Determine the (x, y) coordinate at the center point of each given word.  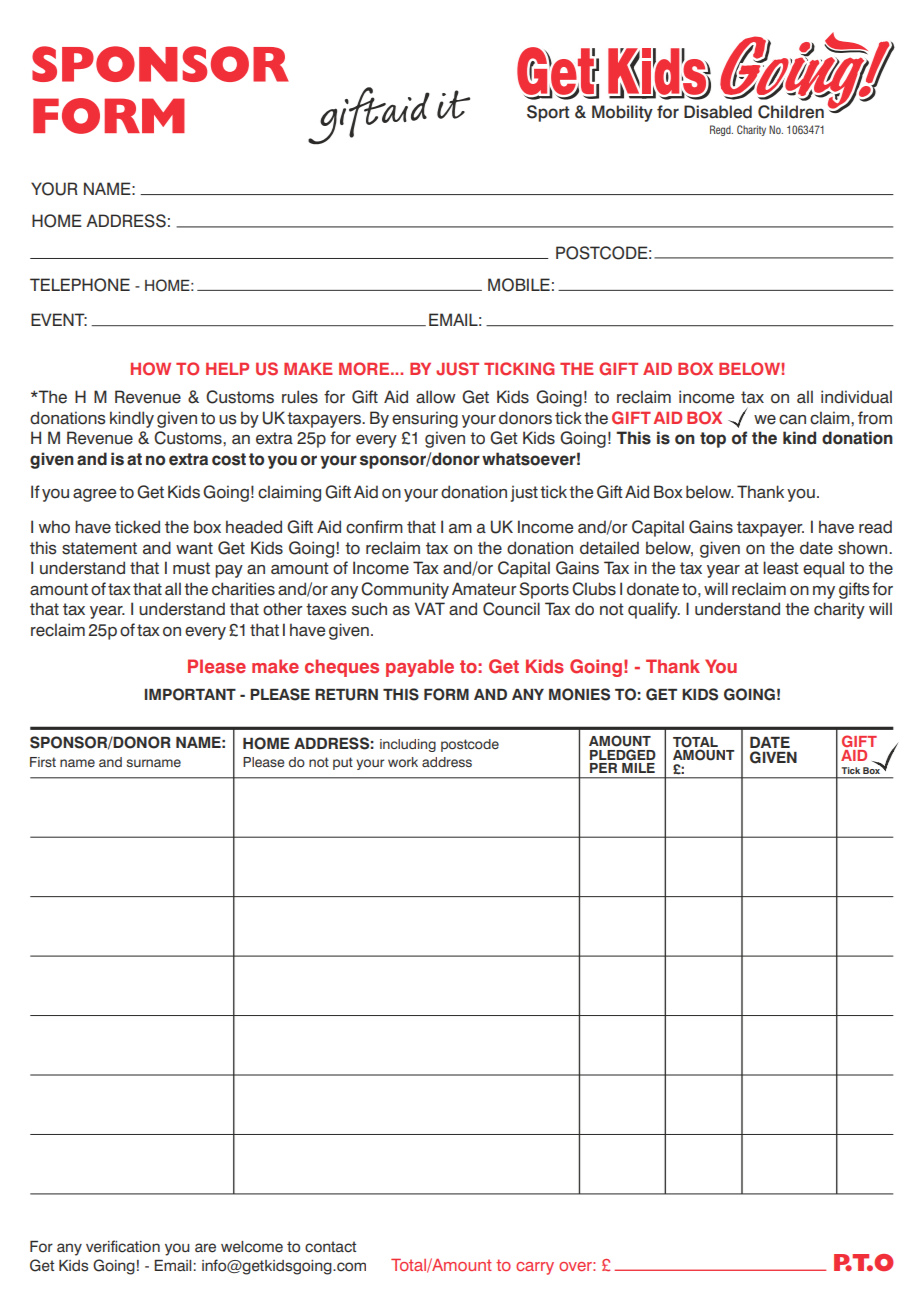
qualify (654, 610)
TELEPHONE (80, 285)
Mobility (622, 113)
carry (535, 1268)
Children (791, 112)
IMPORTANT (190, 694)
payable (420, 668)
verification (123, 1246)
